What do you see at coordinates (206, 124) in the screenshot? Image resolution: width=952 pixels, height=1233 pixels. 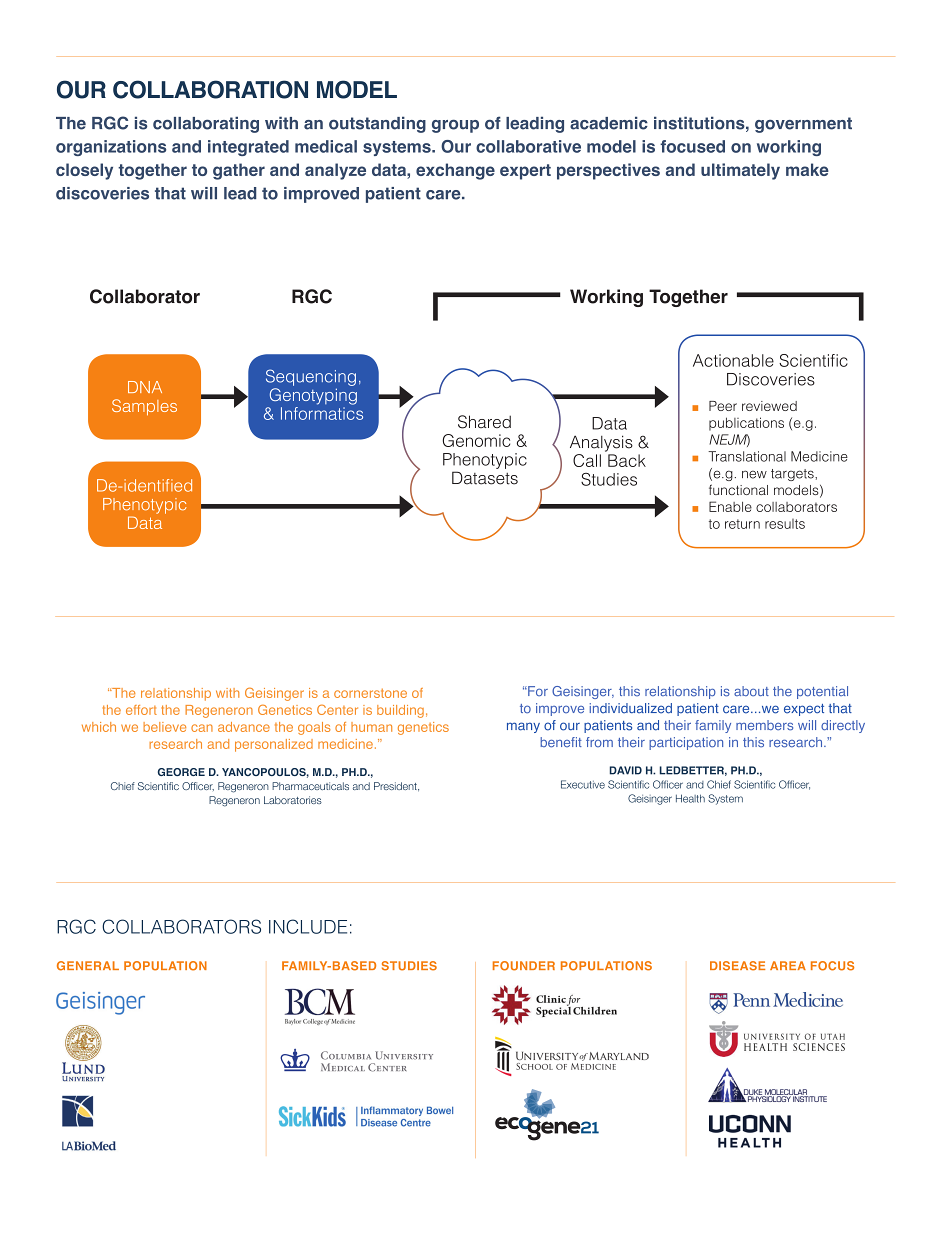 I see `collaborating` at bounding box center [206, 124].
